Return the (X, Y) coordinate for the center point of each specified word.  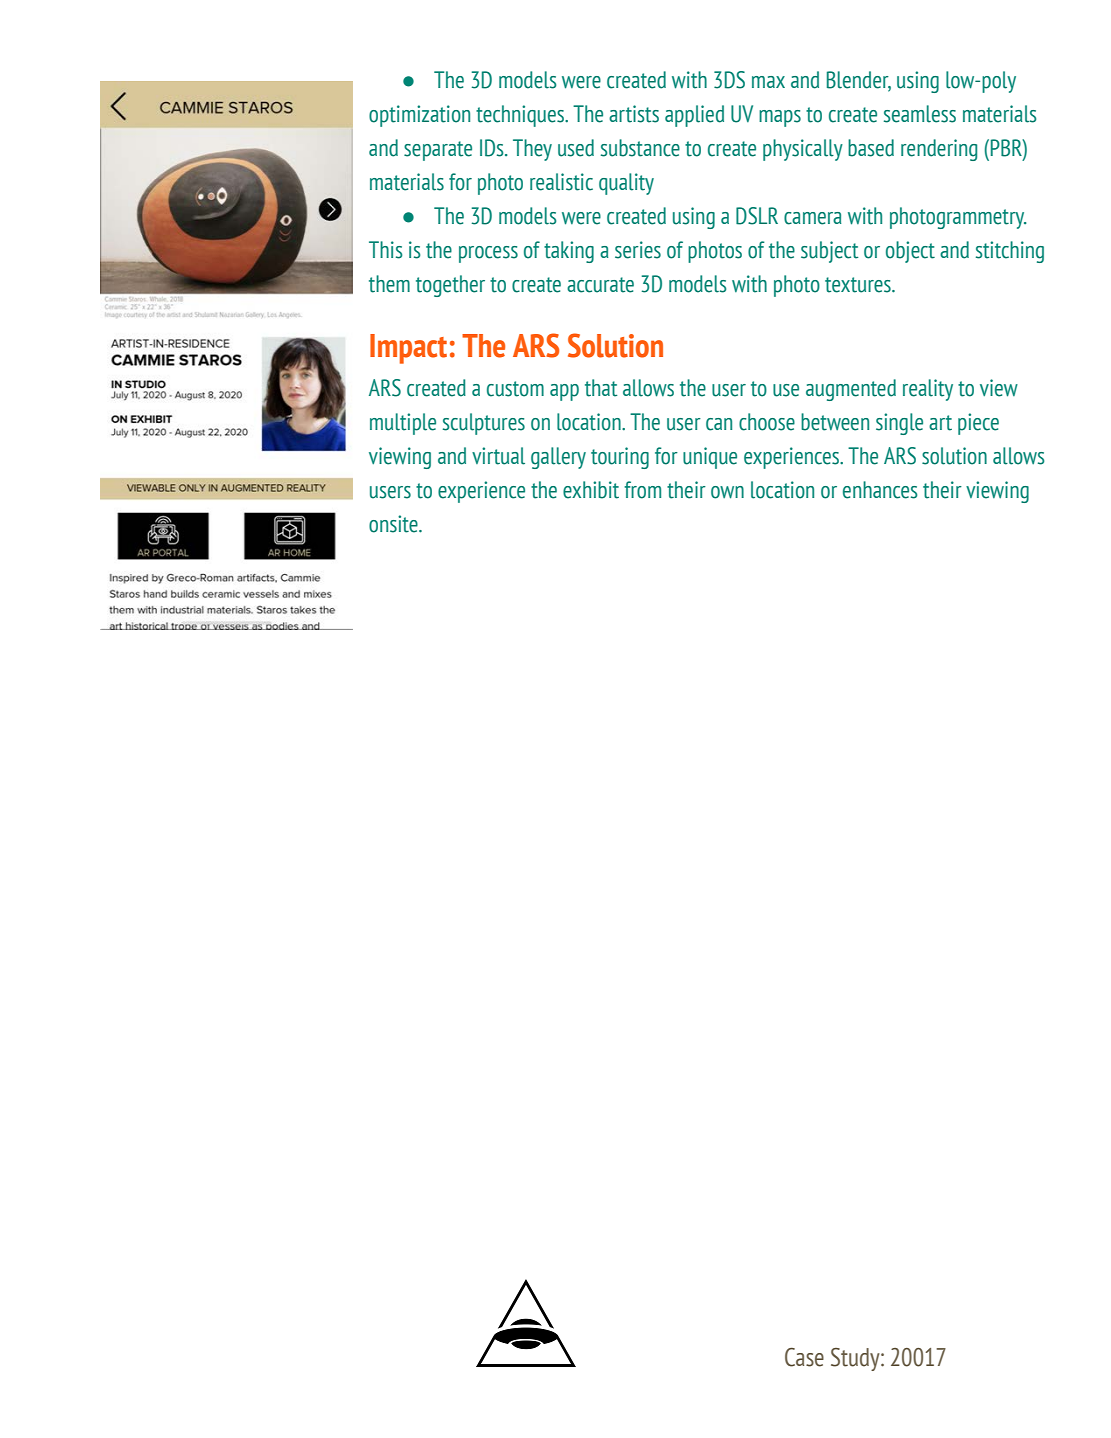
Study (856, 1359)
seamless (920, 114)
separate (438, 151)
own (727, 492)
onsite (394, 524)
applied (694, 116)
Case (804, 1357)
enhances (880, 490)
